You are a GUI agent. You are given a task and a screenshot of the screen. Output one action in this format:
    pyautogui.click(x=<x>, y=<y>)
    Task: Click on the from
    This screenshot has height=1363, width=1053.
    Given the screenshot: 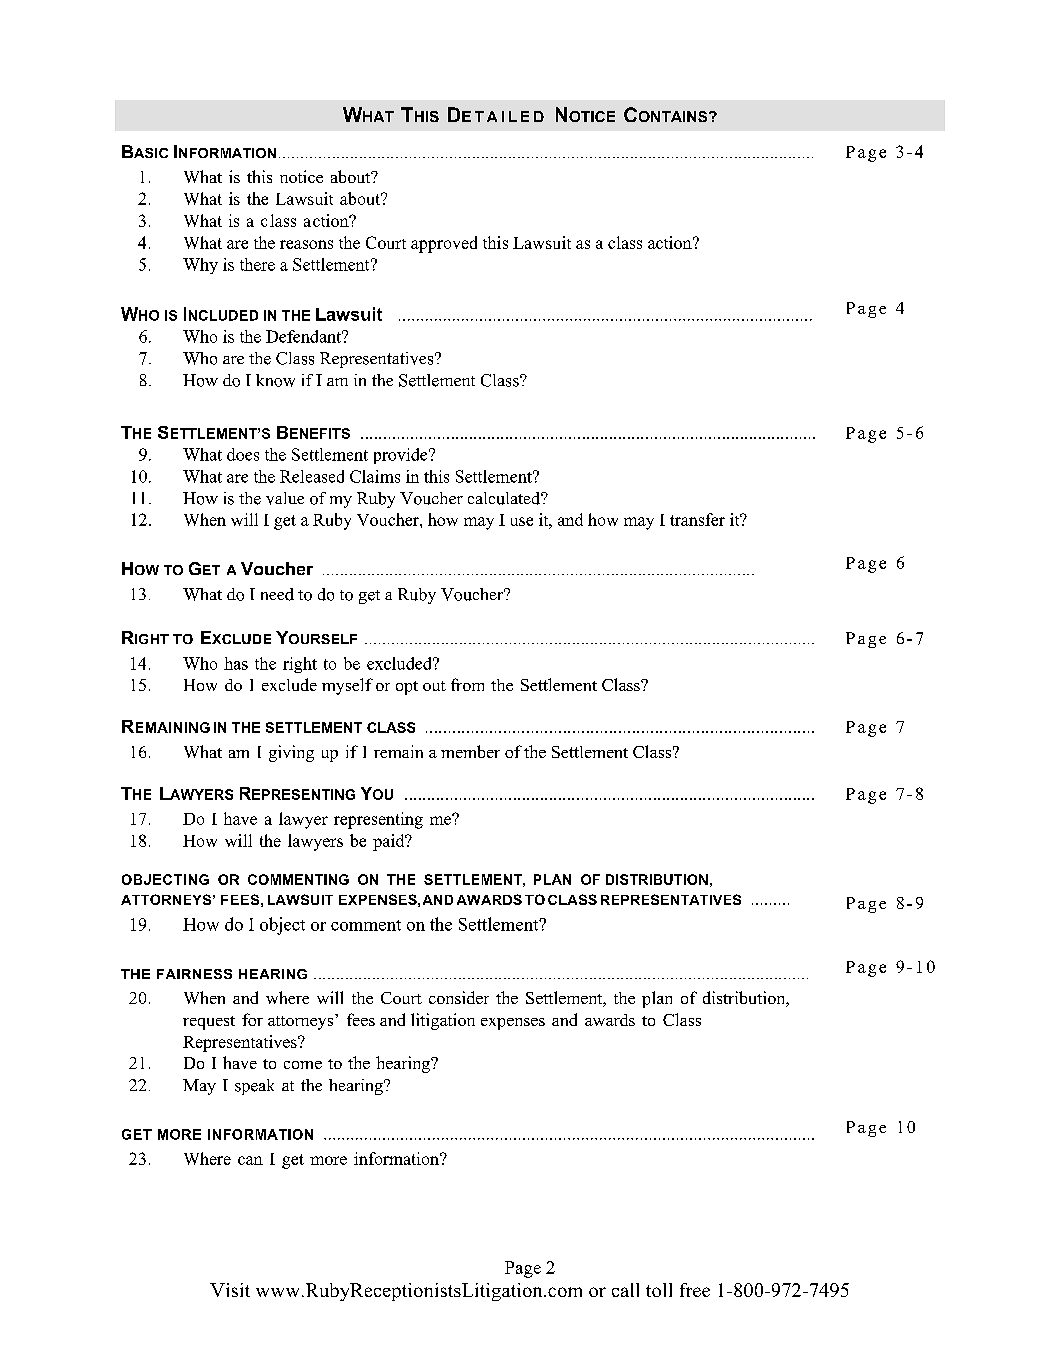 What is the action you would take?
    pyautogui.click(x=467, y=684)
